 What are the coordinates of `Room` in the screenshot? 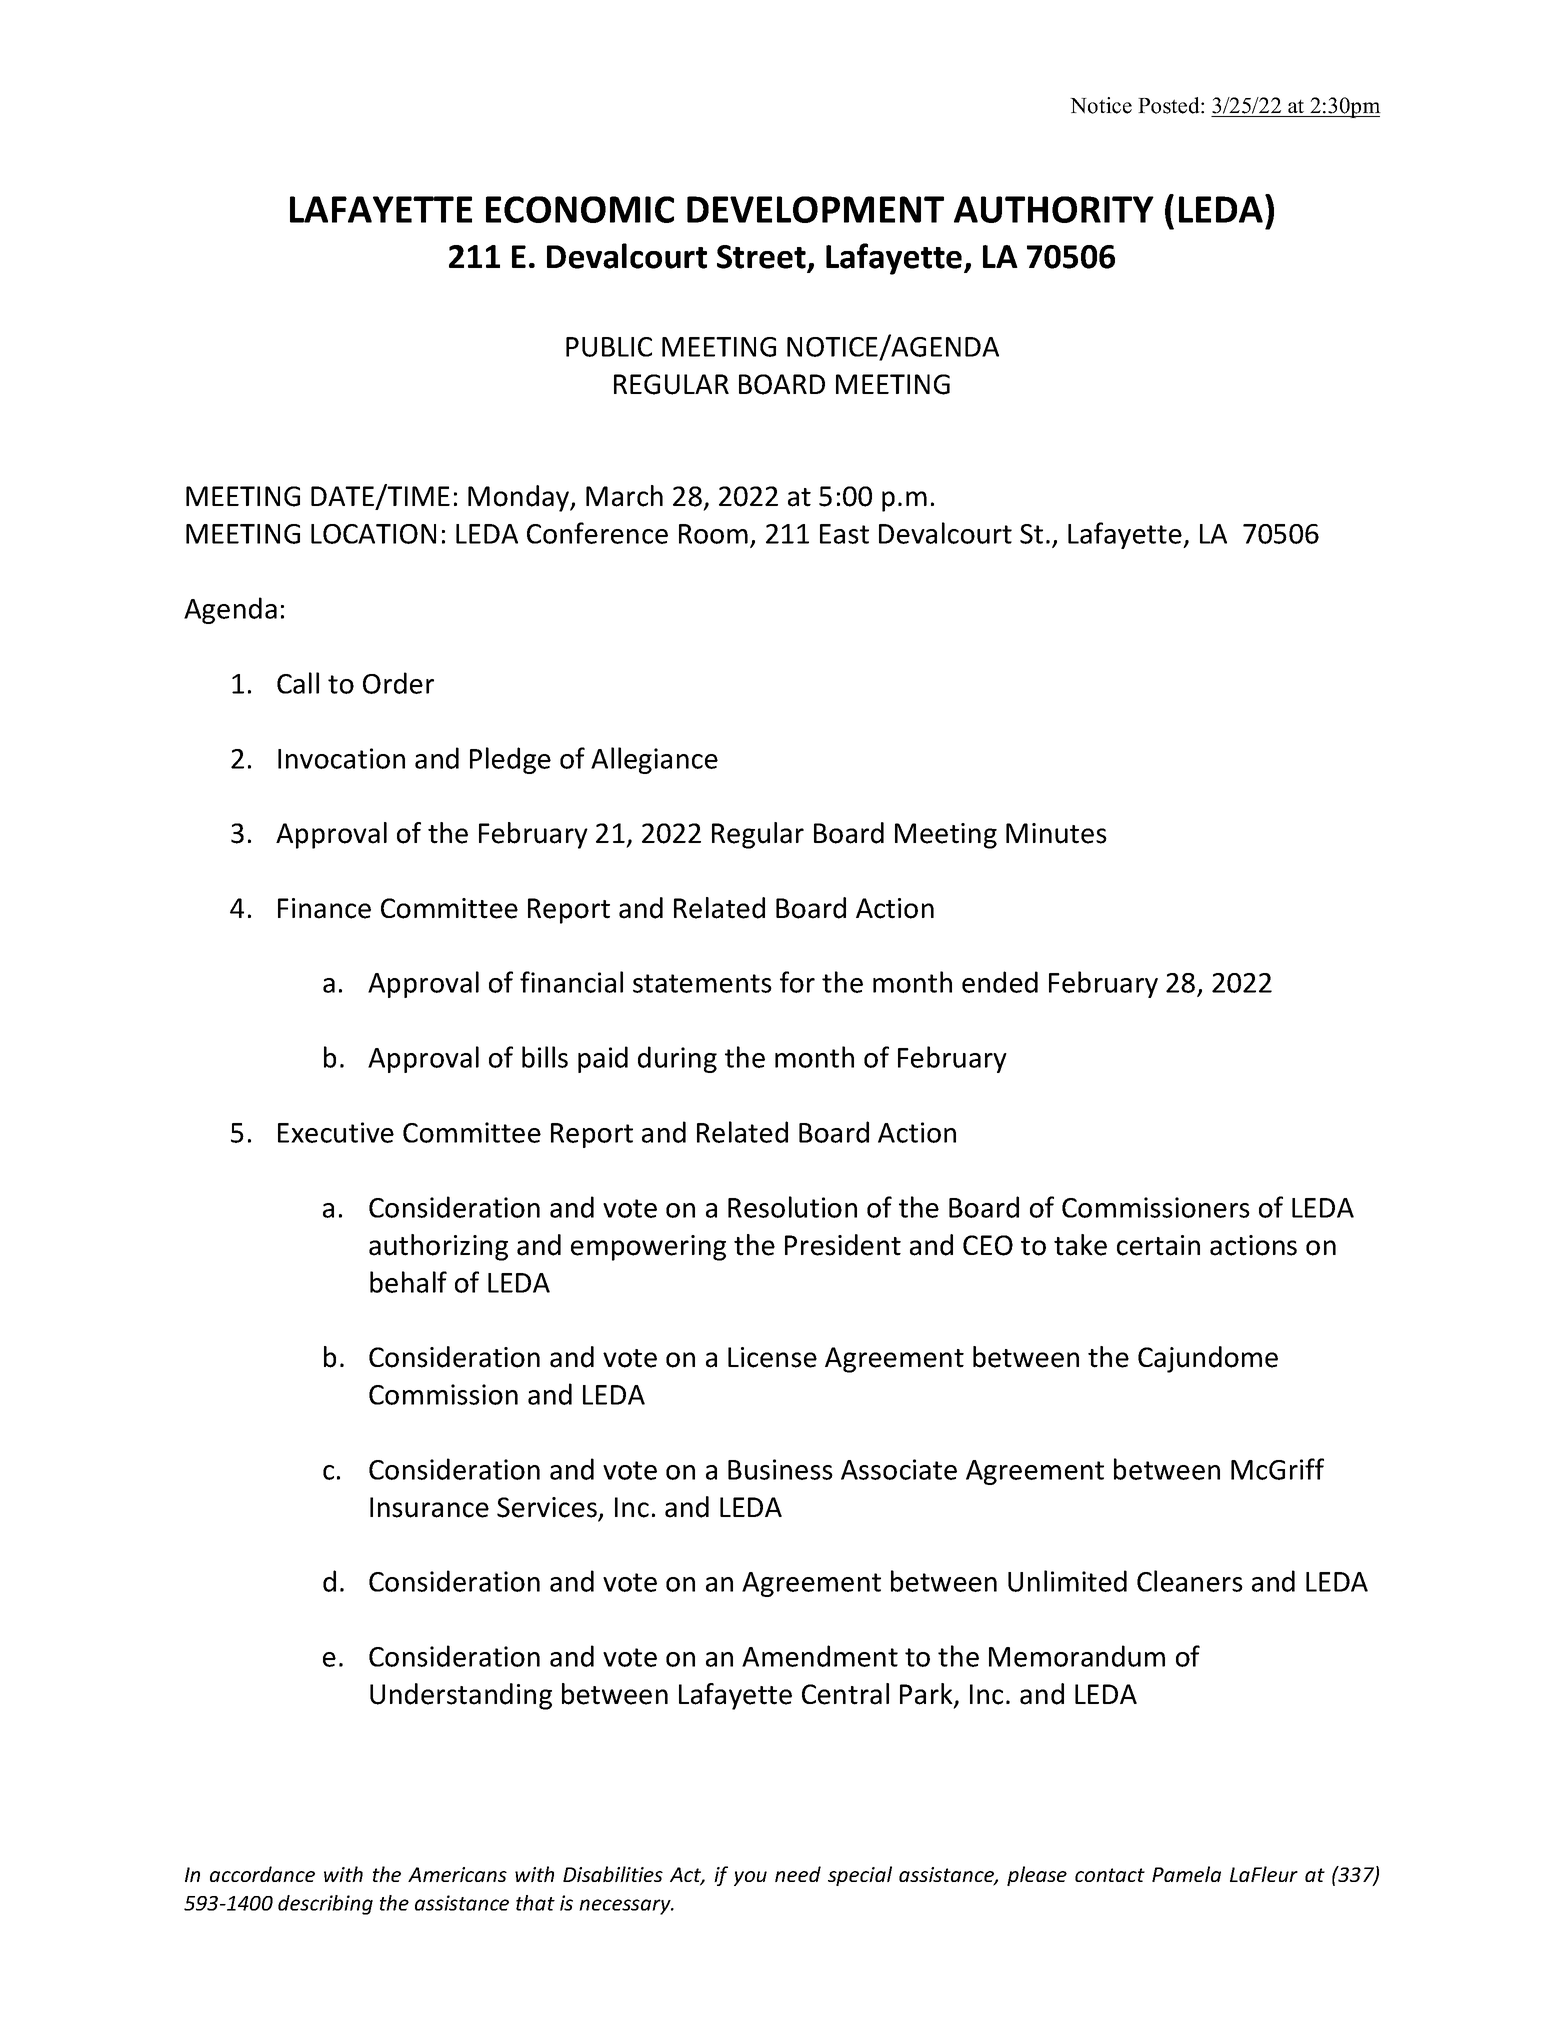 It's located at (713, 534).
